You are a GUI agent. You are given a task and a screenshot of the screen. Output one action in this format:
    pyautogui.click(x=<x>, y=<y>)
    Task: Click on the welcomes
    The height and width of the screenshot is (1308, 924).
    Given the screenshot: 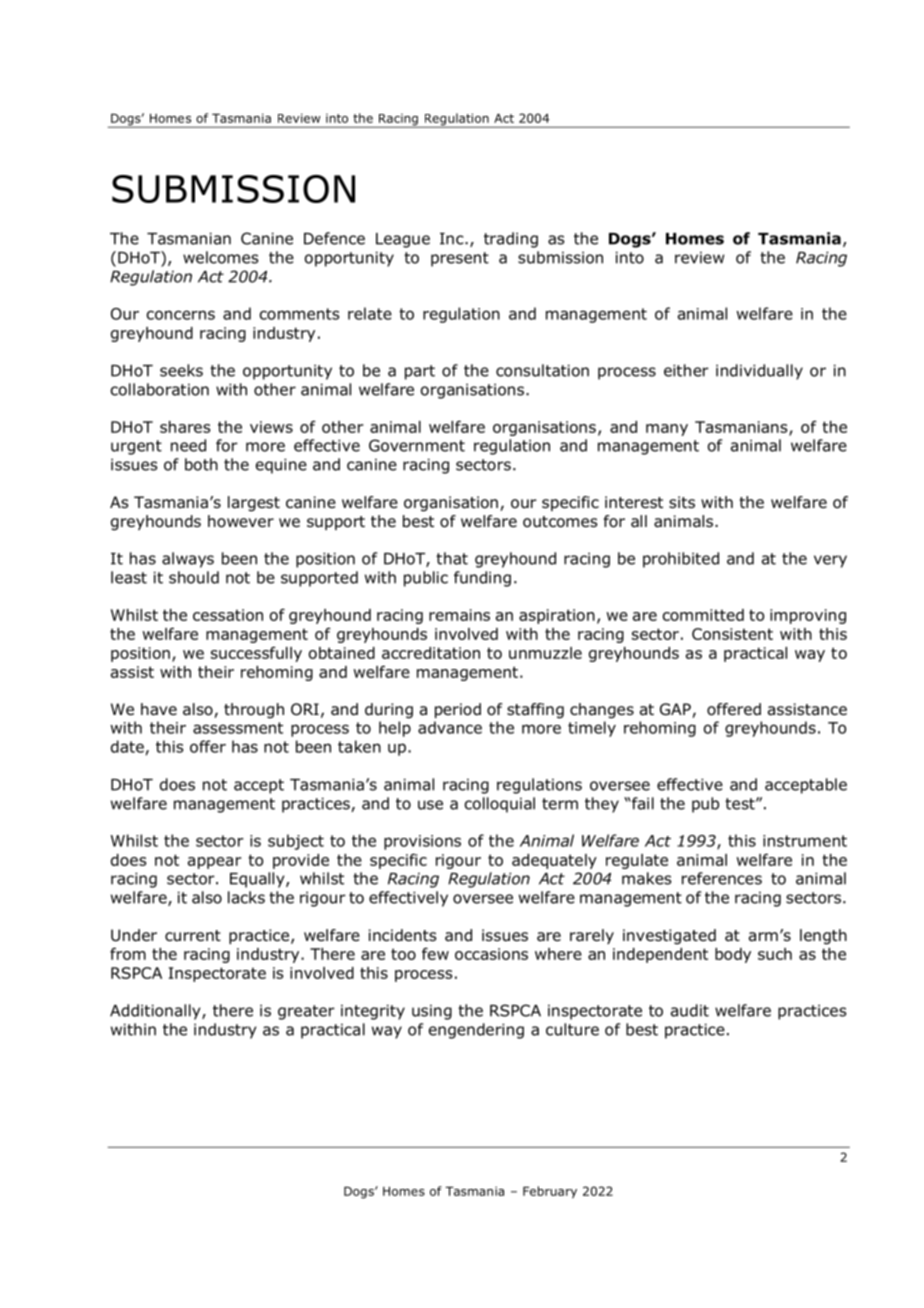 What is the action you would take?
    pyautogui.click(x=221, y=257)
